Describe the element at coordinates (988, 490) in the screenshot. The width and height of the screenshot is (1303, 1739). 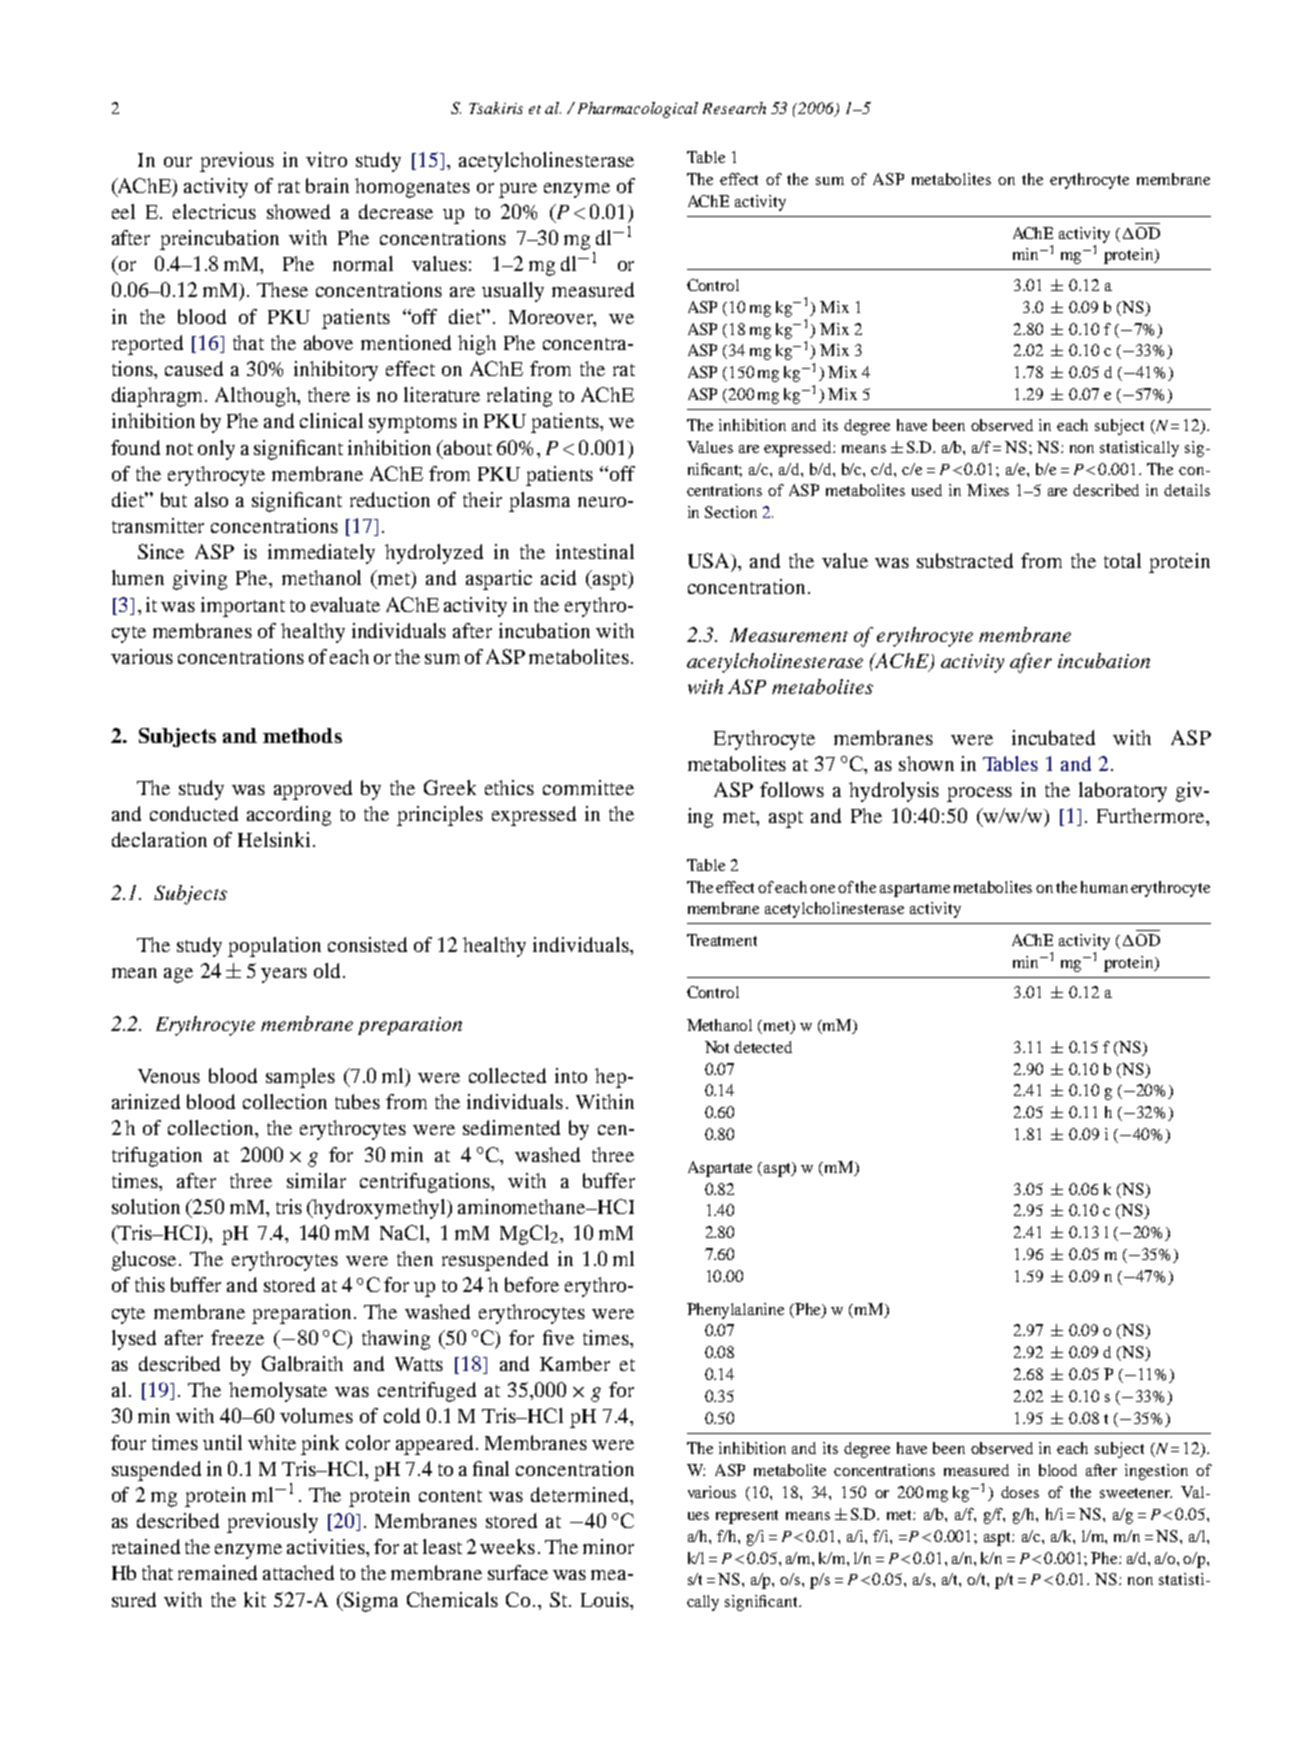
I see `Mixes` at that location.
